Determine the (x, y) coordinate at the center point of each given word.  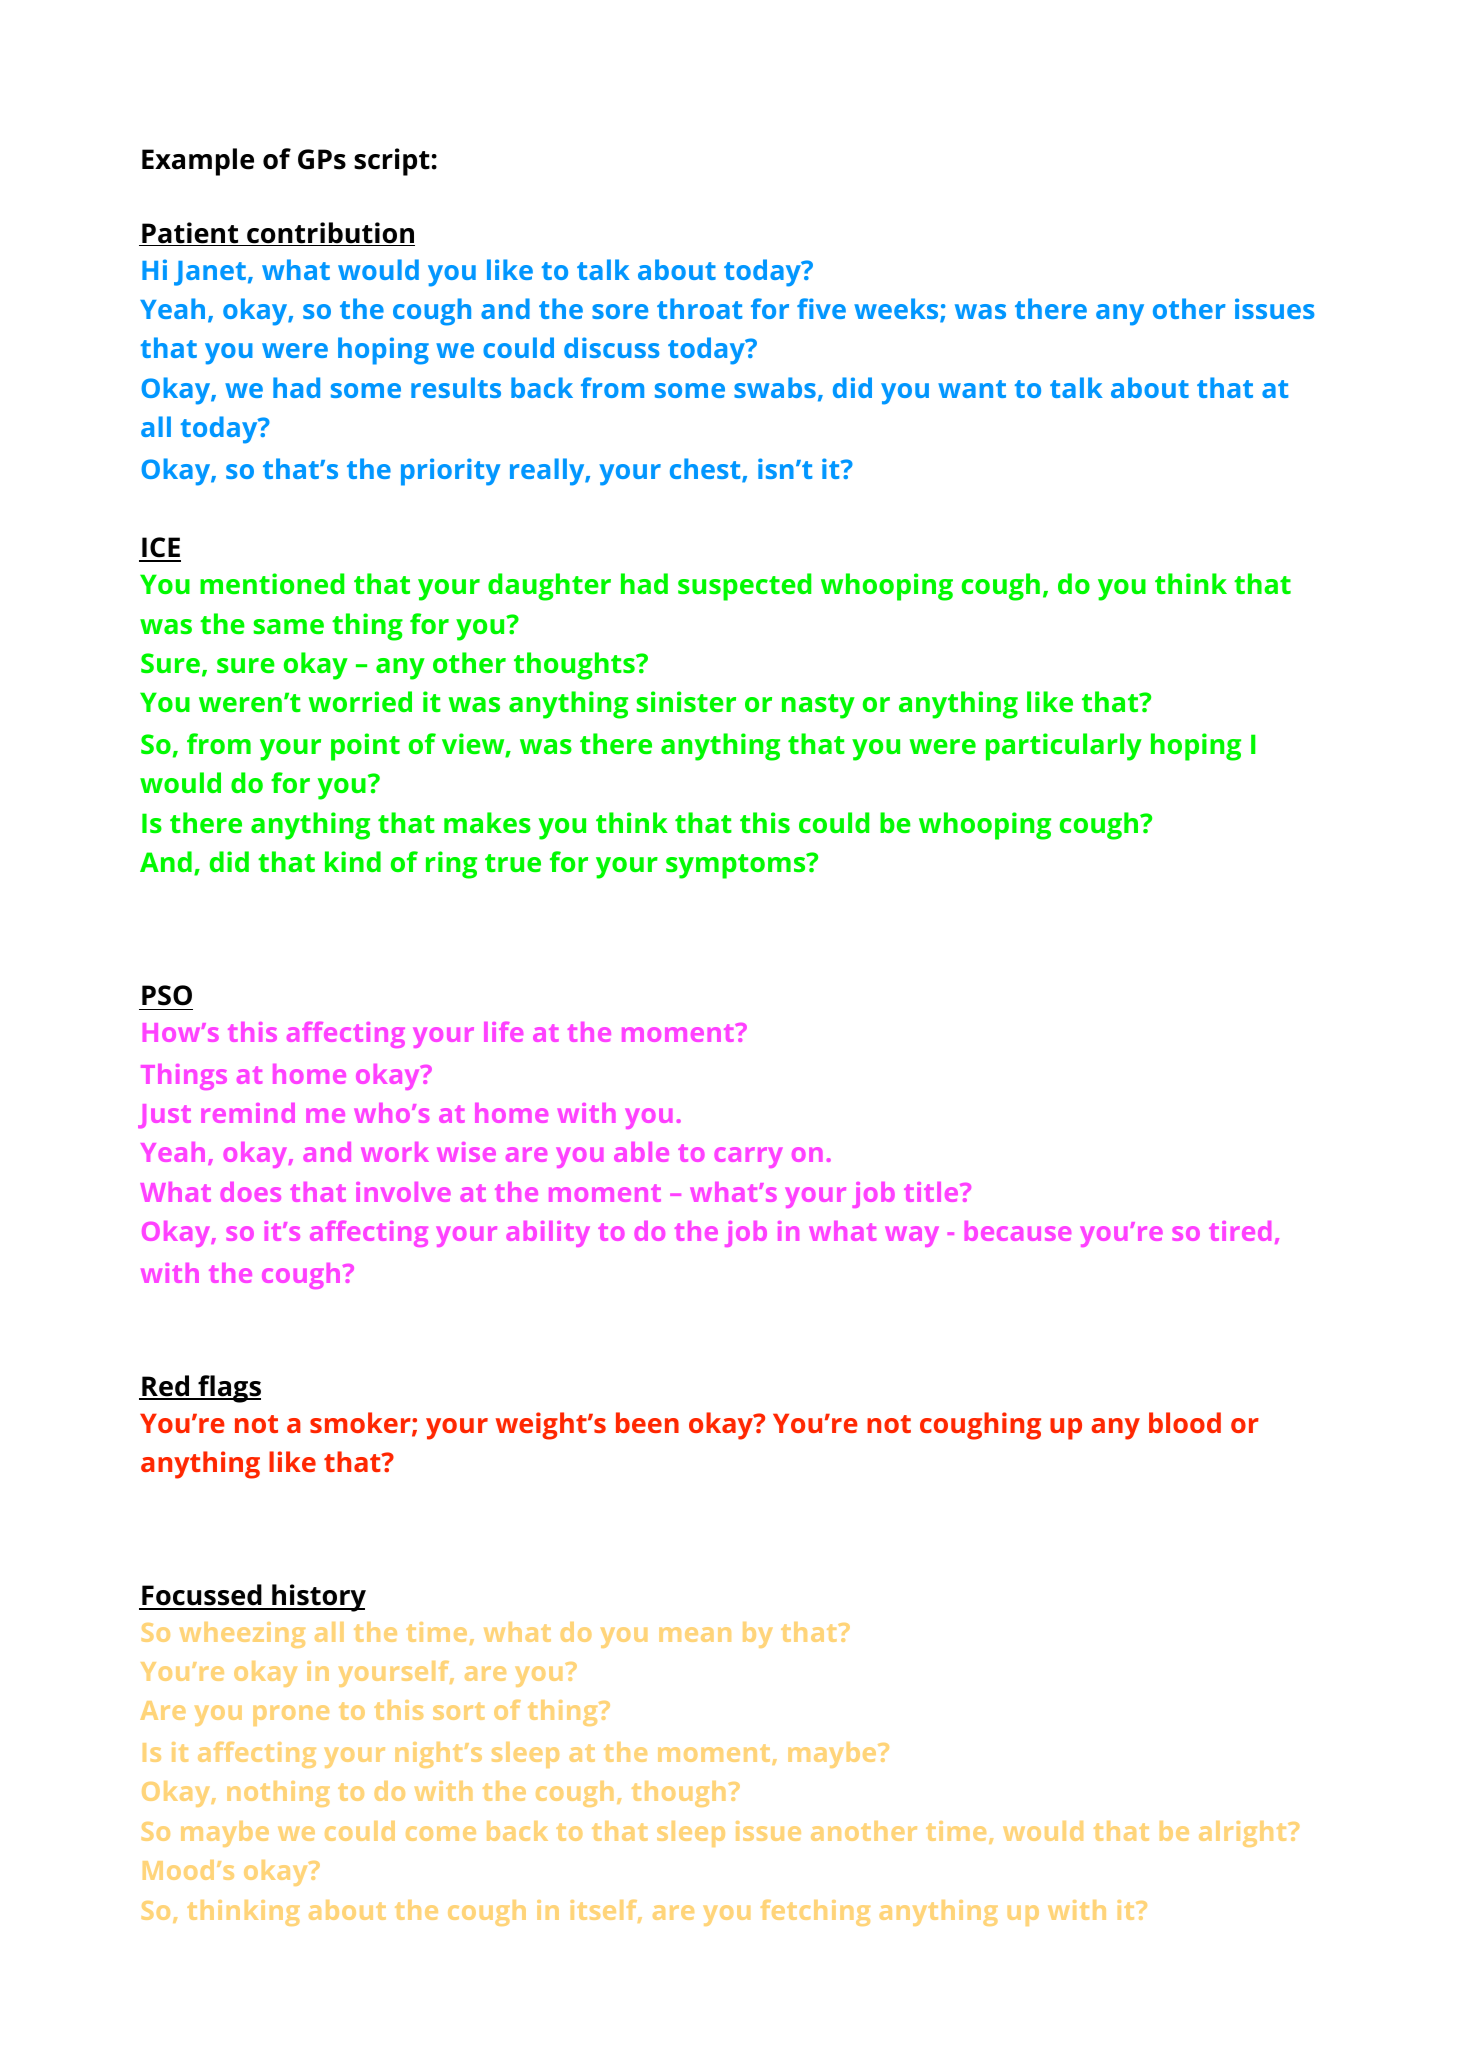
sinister (686, 701)
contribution (330, 234)
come (441, 1833)
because (1018, 1231)
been (647, 1422)
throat (699, 308)
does (250, 1192)
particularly (1064, 747)
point (365, 747)
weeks (897, 310)
